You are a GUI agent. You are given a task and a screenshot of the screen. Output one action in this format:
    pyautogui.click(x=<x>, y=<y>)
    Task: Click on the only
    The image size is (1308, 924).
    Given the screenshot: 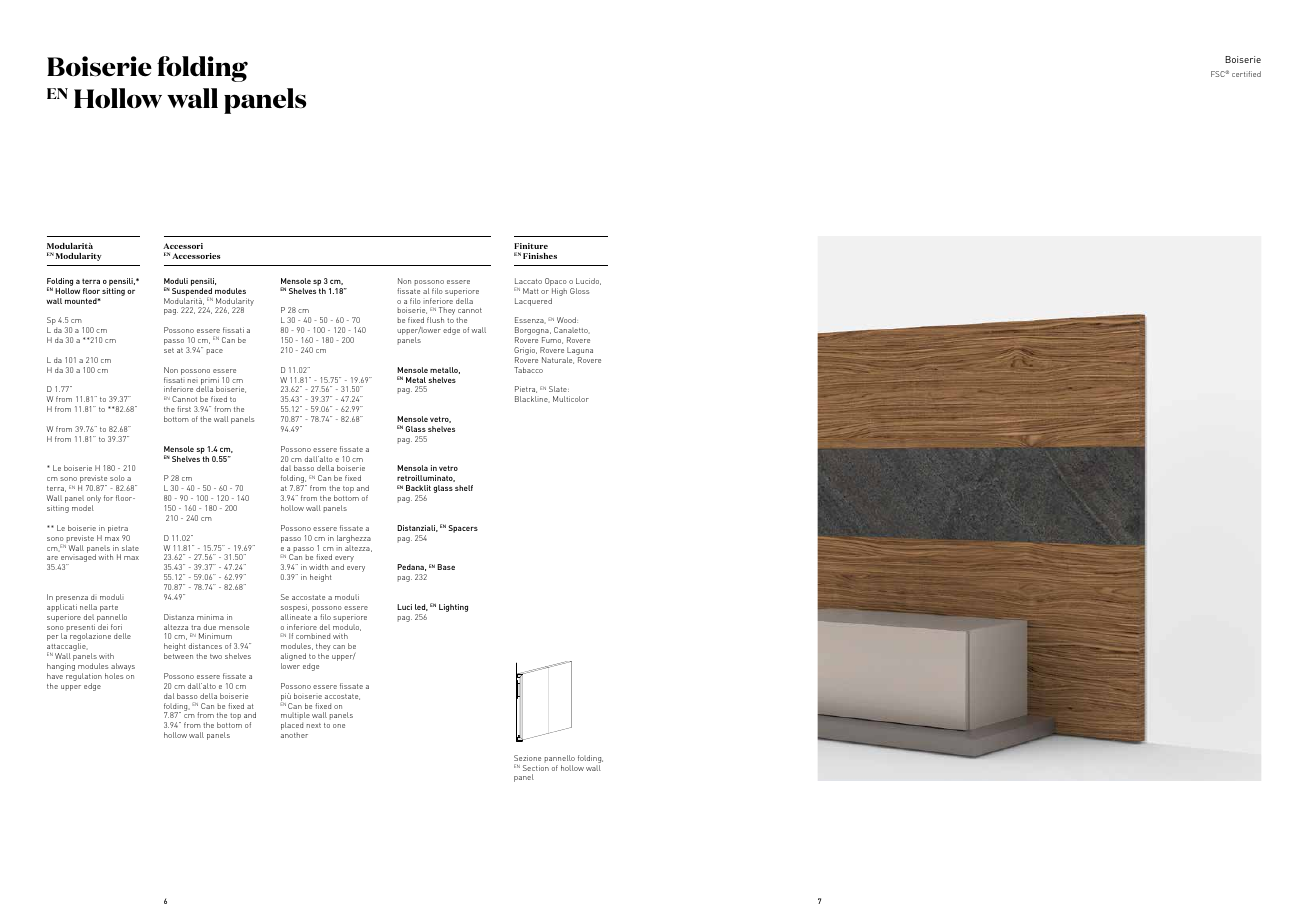 What is the action you would take?
    pyautogui.click(x=93, y=500)
